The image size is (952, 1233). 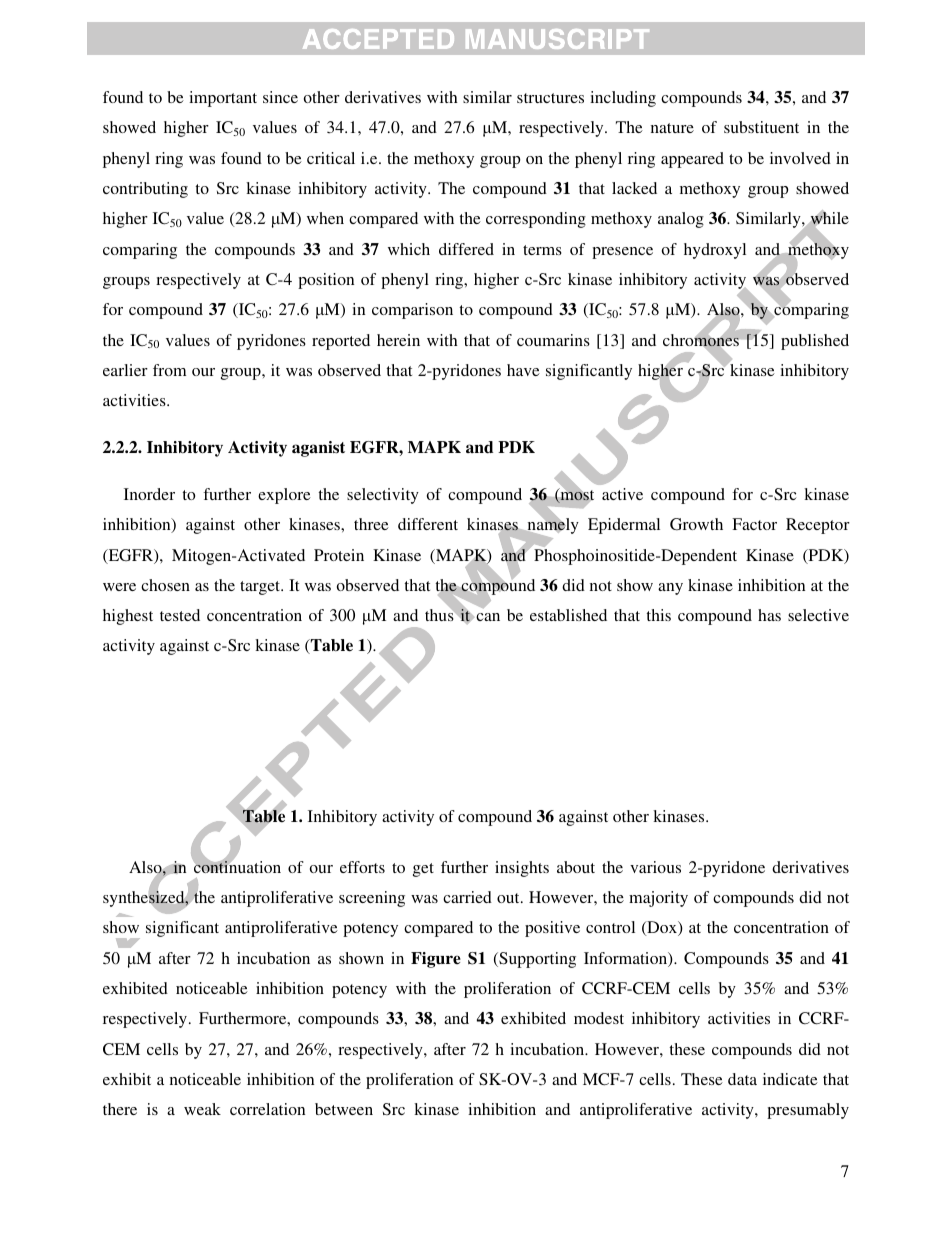 I want to click on established, so click(x=568, y=615).
